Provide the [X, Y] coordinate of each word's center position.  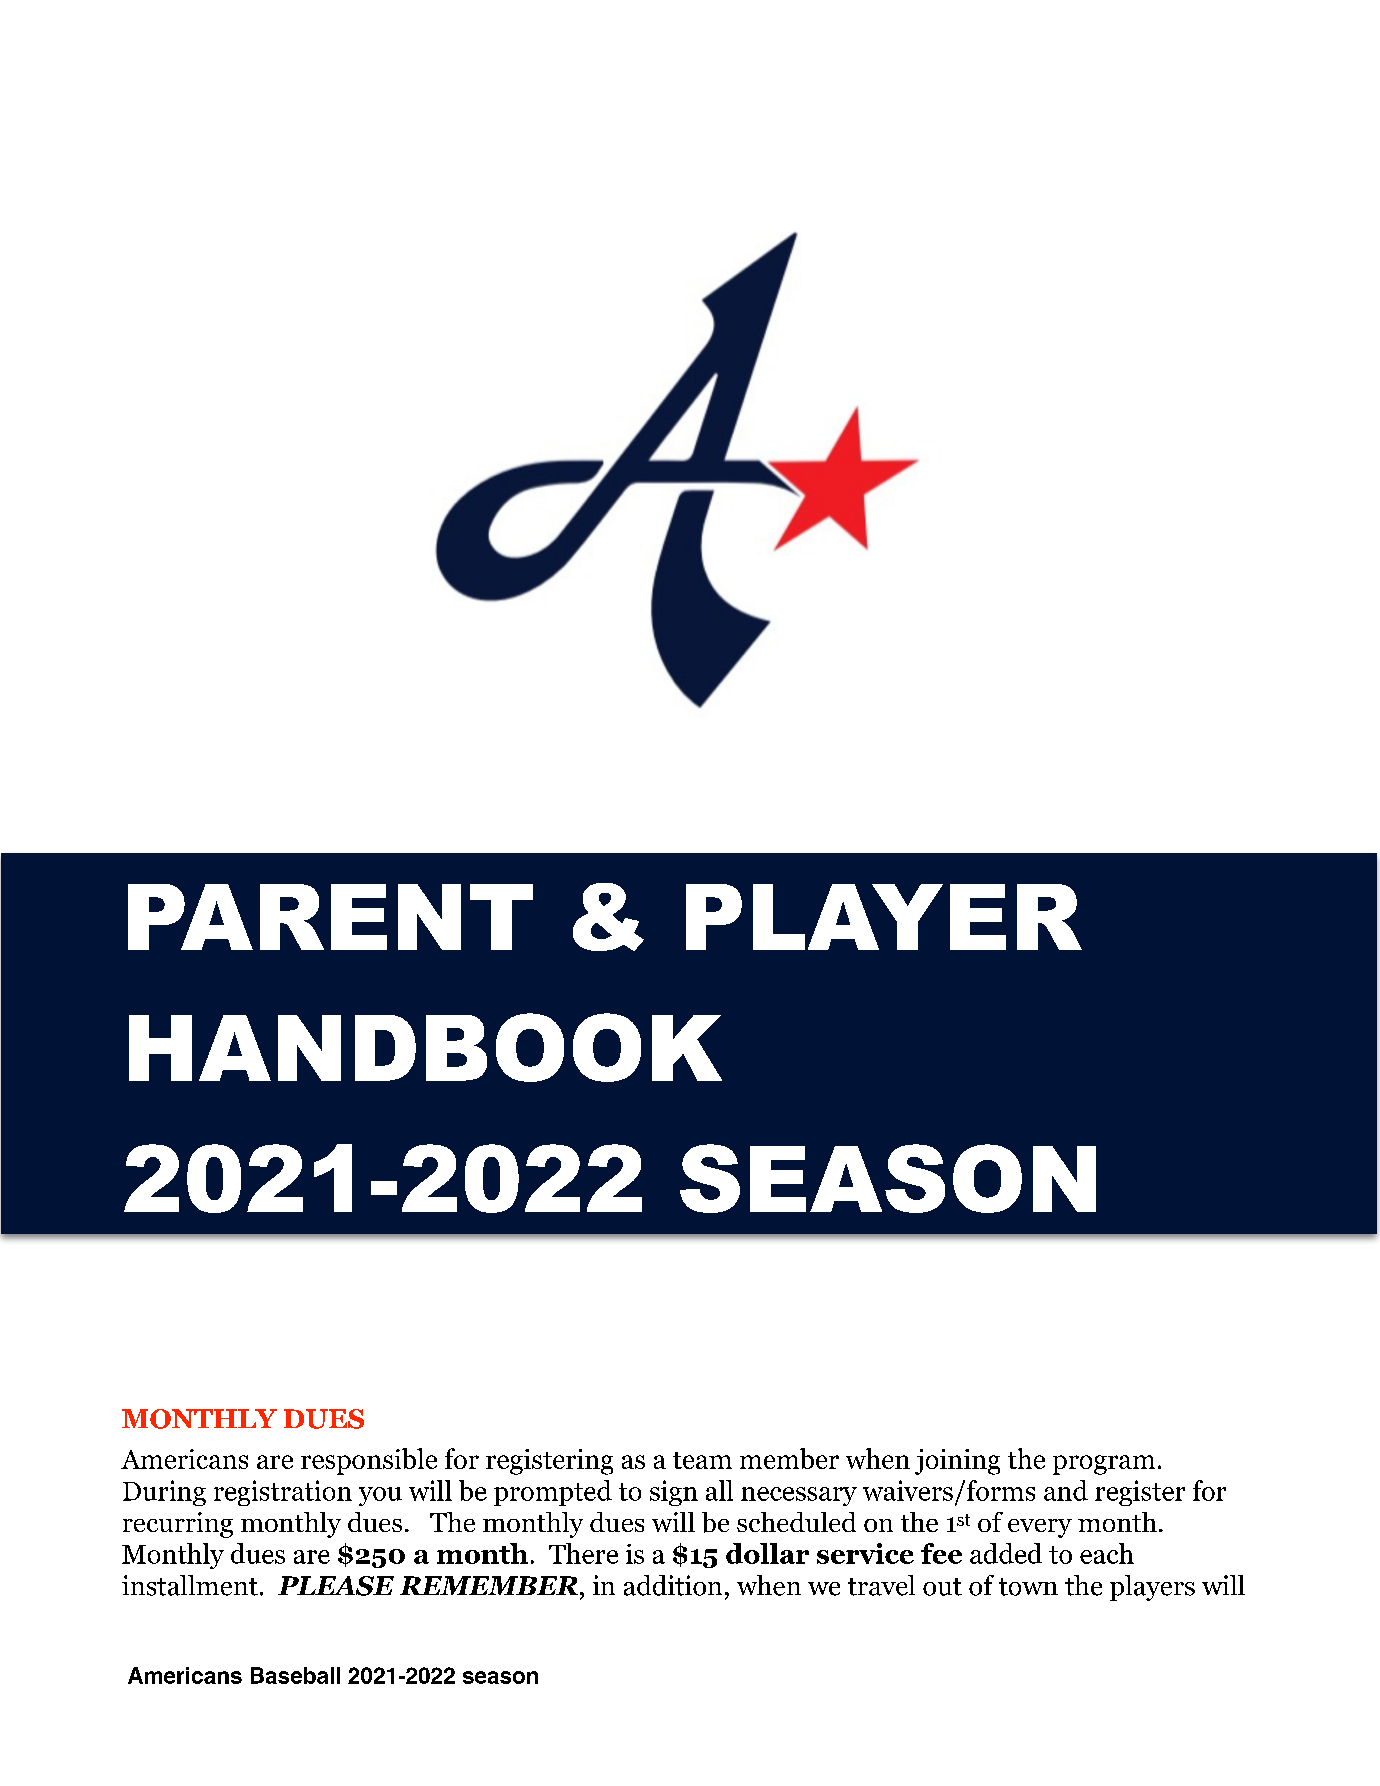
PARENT [330, 917]
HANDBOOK [425, 1047]
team [702, 1460]
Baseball [295, 1675]
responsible [369, 1461]
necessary [799, 1496]
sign [674, 1493]
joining [957, 1462]
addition [673, 1585]
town [1028, 1587]
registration [283, 1493]
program [1104, 1465]
